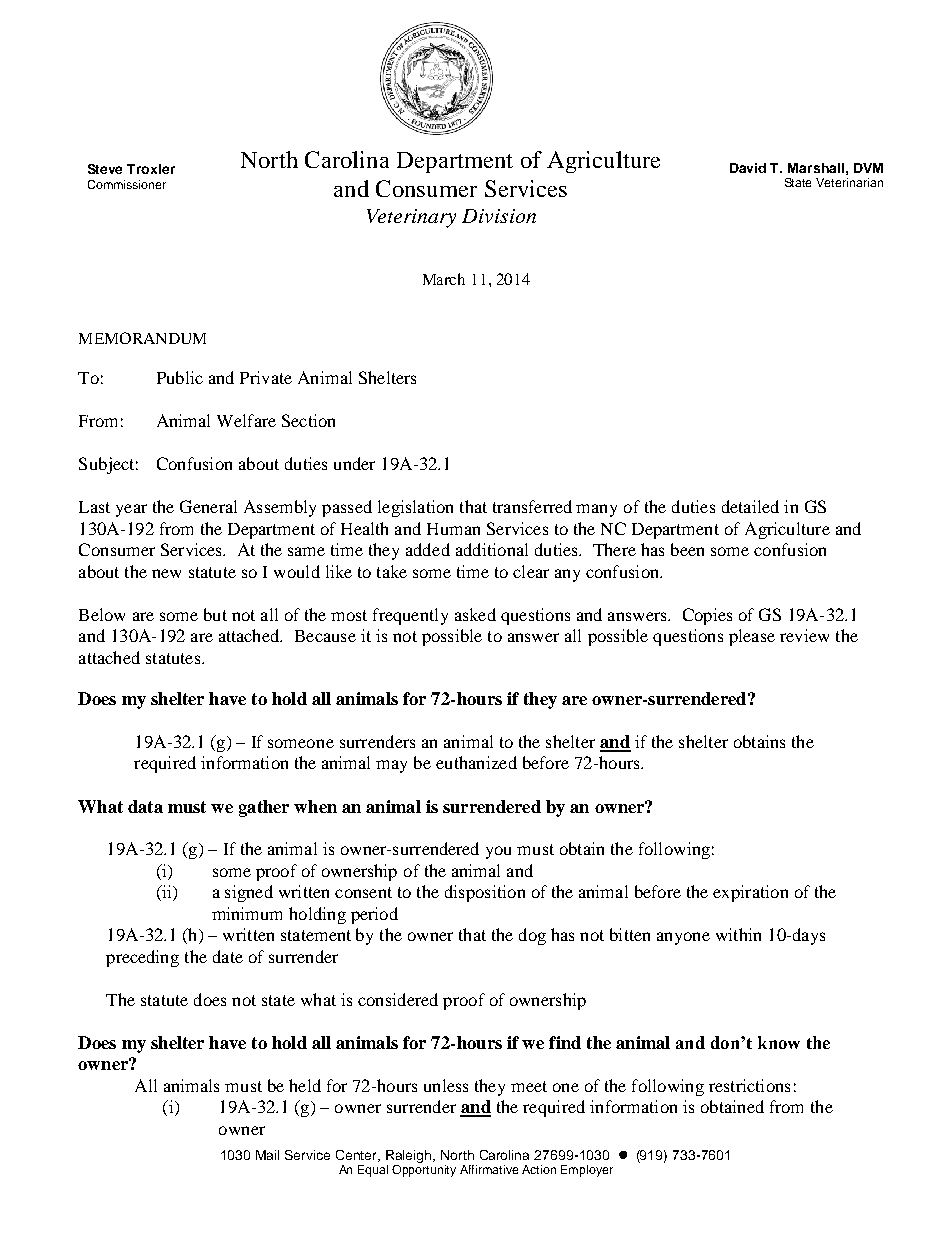  Describe the element at coordinates (499, 216) in the document. I see `Division` at that location.
